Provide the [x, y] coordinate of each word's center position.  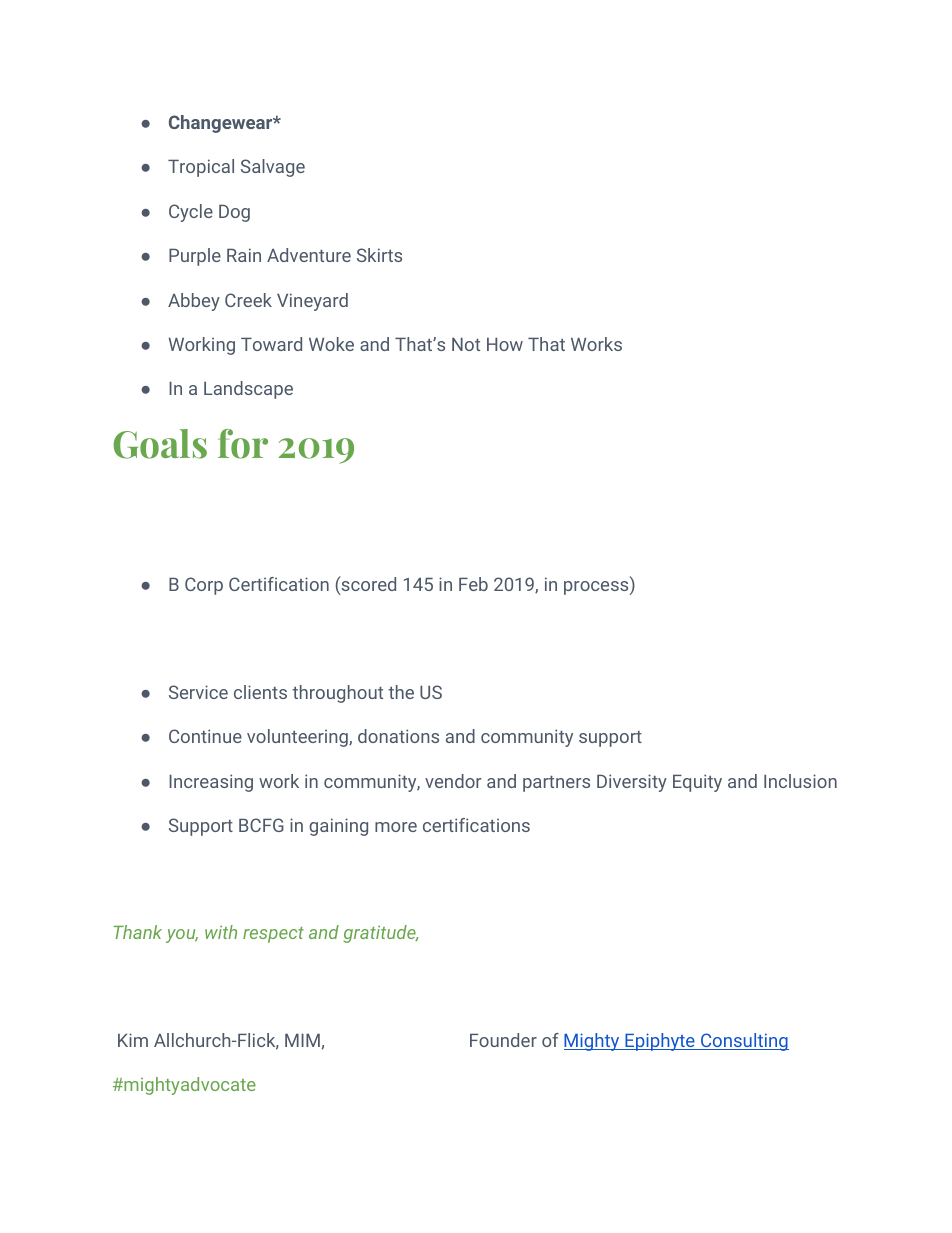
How [505, 344]
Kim [133, 1040]
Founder [503, 1040]
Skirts [379, 255]
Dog [234, 213]
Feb [473, 584]
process [597, 588]
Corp [204, 586]
